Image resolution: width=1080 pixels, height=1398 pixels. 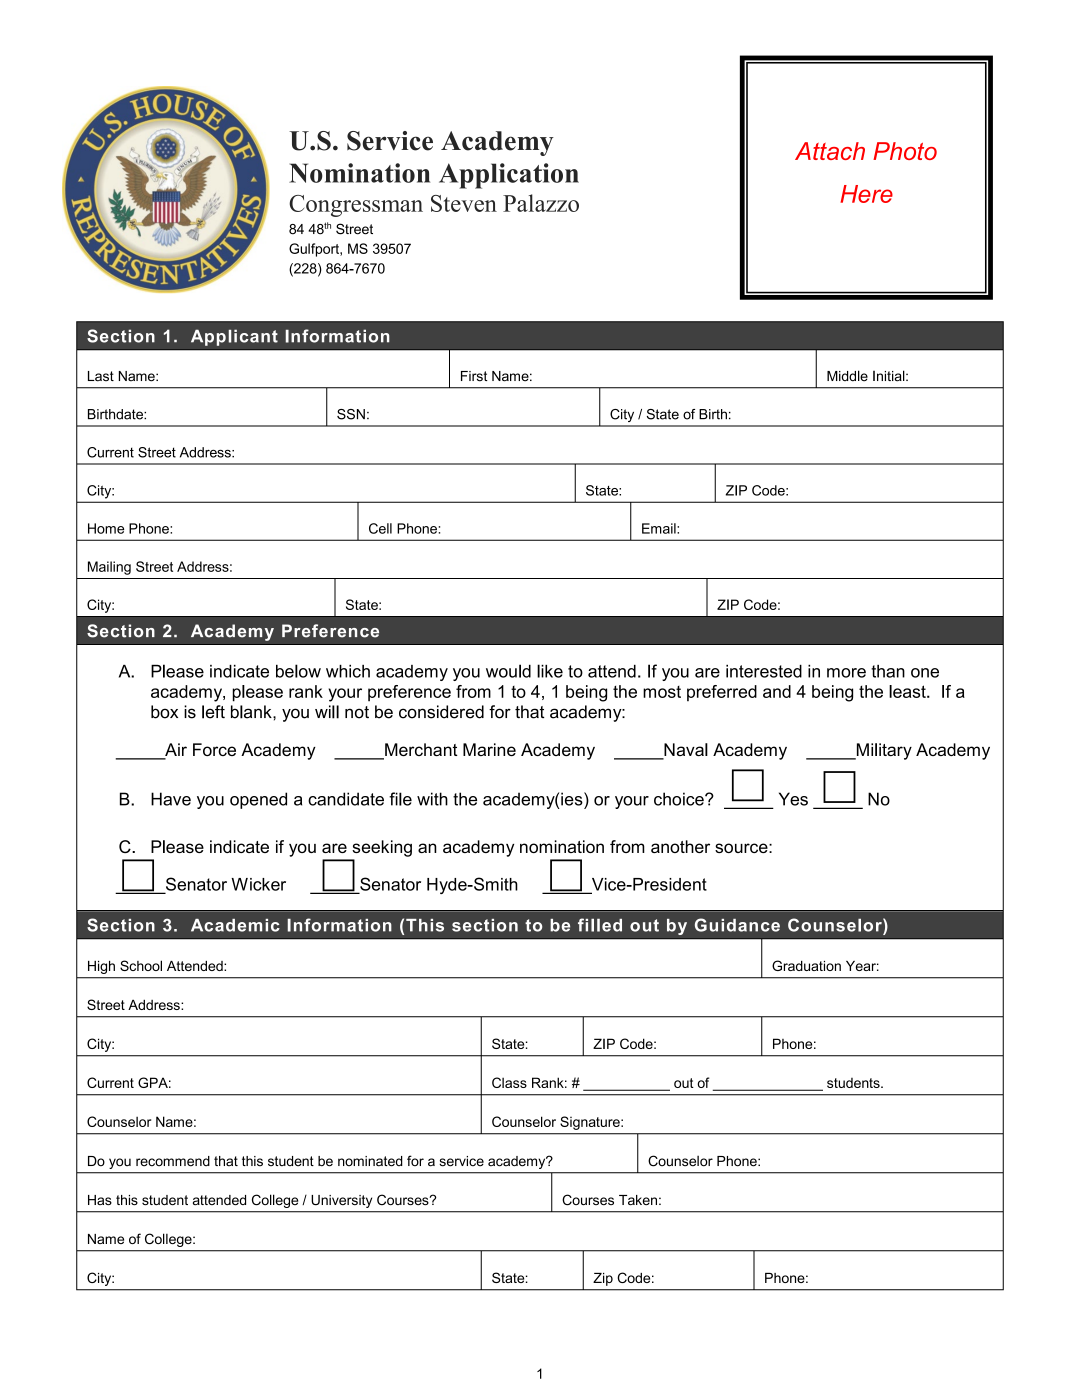 I want to click on First, so click(x=474, y=376).
